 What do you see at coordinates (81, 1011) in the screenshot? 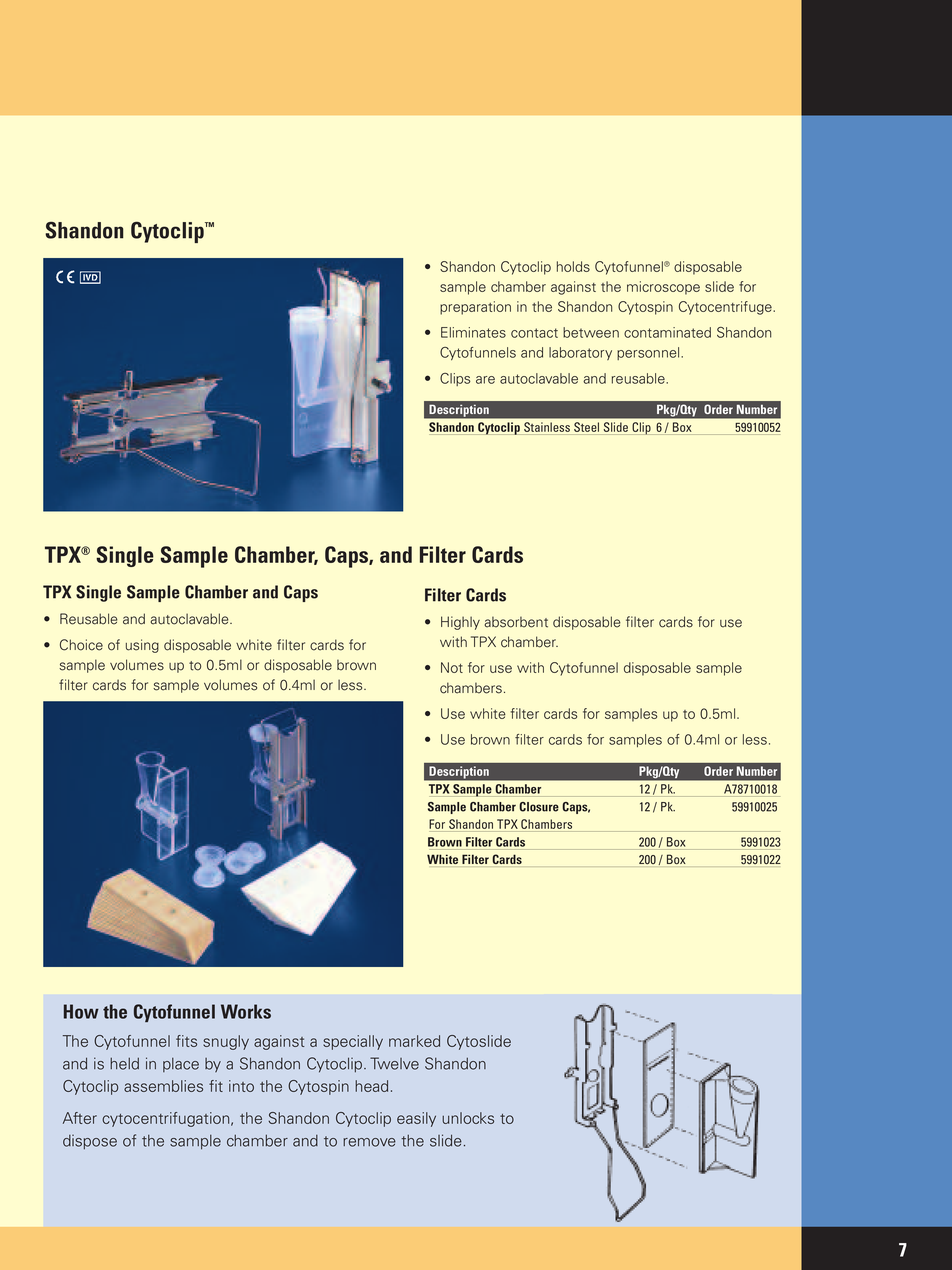
I see `How` at bounding box center [81, 1011].
